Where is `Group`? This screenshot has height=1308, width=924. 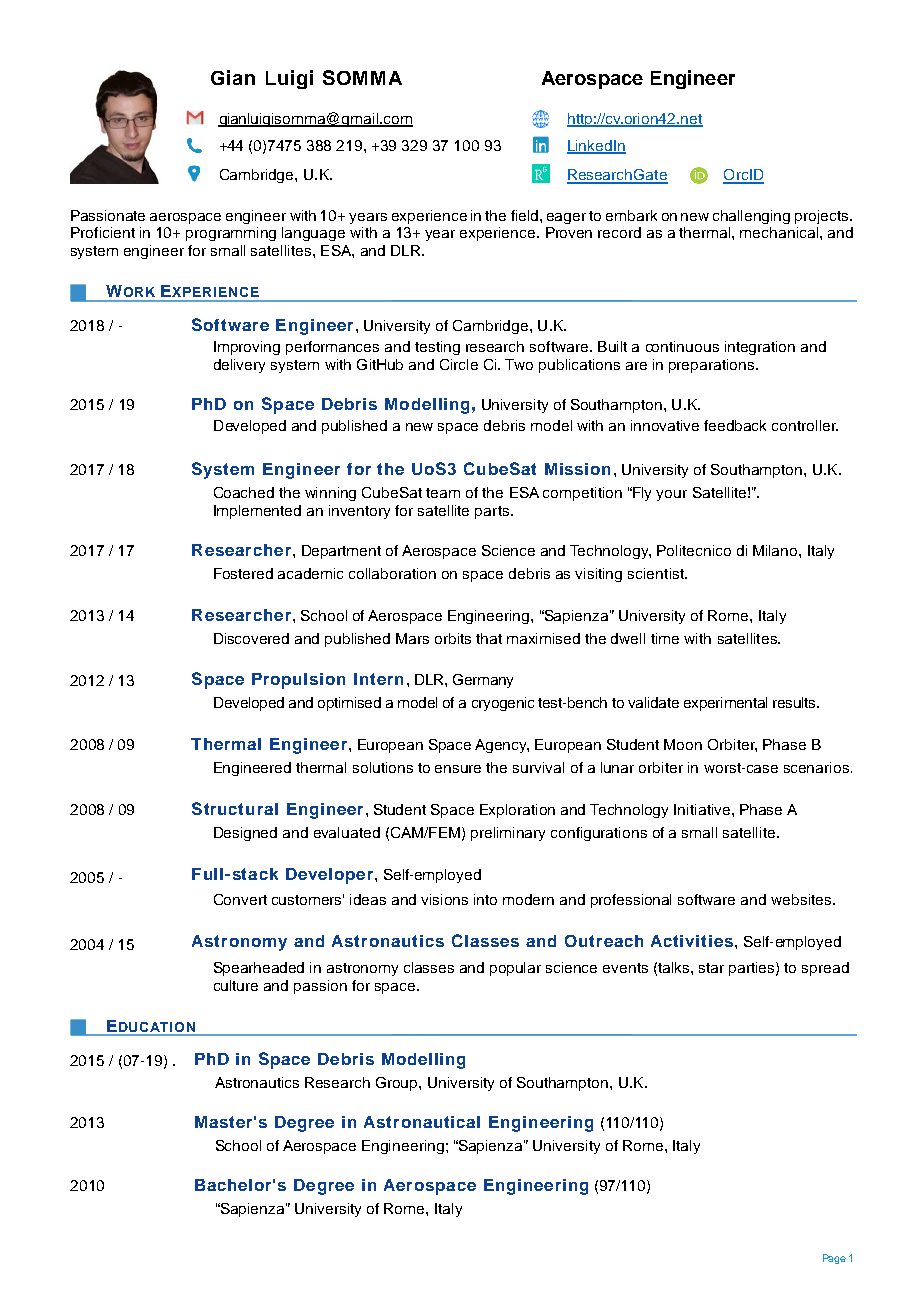 Group is located at coordinates (398, 1084).
